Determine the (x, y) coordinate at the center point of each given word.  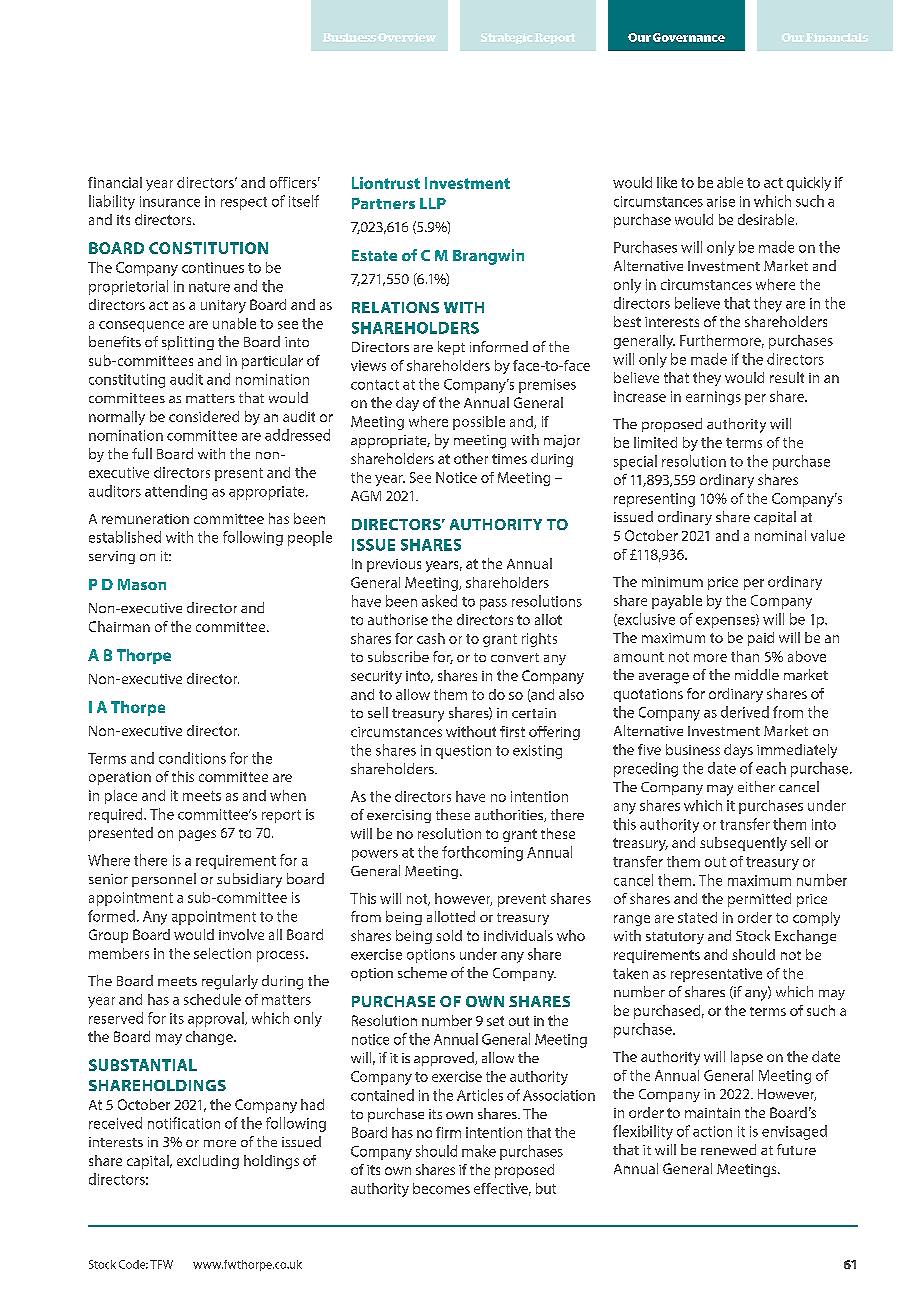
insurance (170, 201)
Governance (689, 37)
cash (431, 638)
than (745, 656)
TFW (161, 1264)
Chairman (119, 626)
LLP (433, 203)
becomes (441, 1188)
